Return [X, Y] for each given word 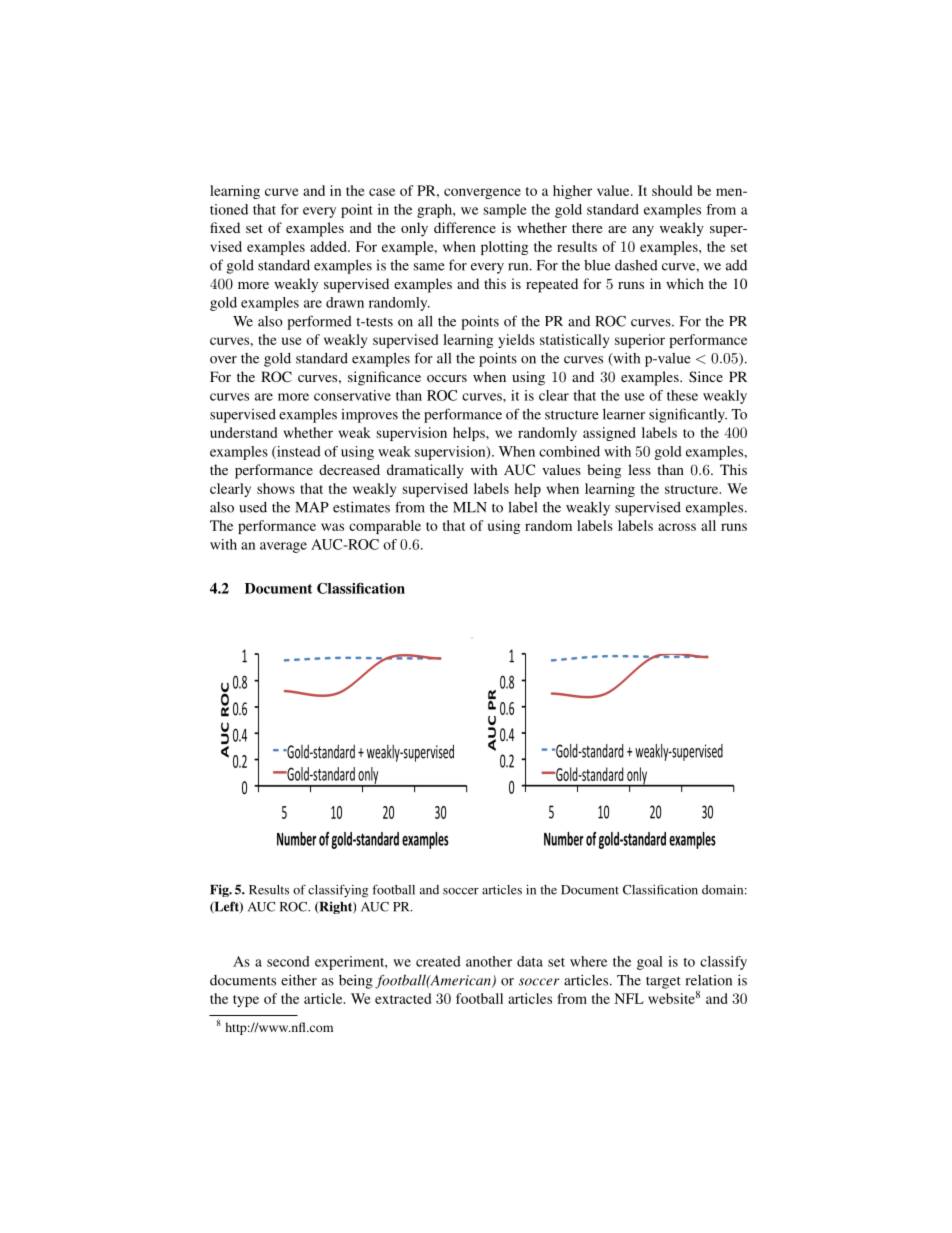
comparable [385, 527]
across [677, 527]
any [643, 231]
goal [650, 963]
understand [243, 432]
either [299, 980]
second [288, 961]
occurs [447, 378]
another [489, 961]
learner [624, 414]
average [283, 547]
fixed [225, 227]
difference [465, 227]
